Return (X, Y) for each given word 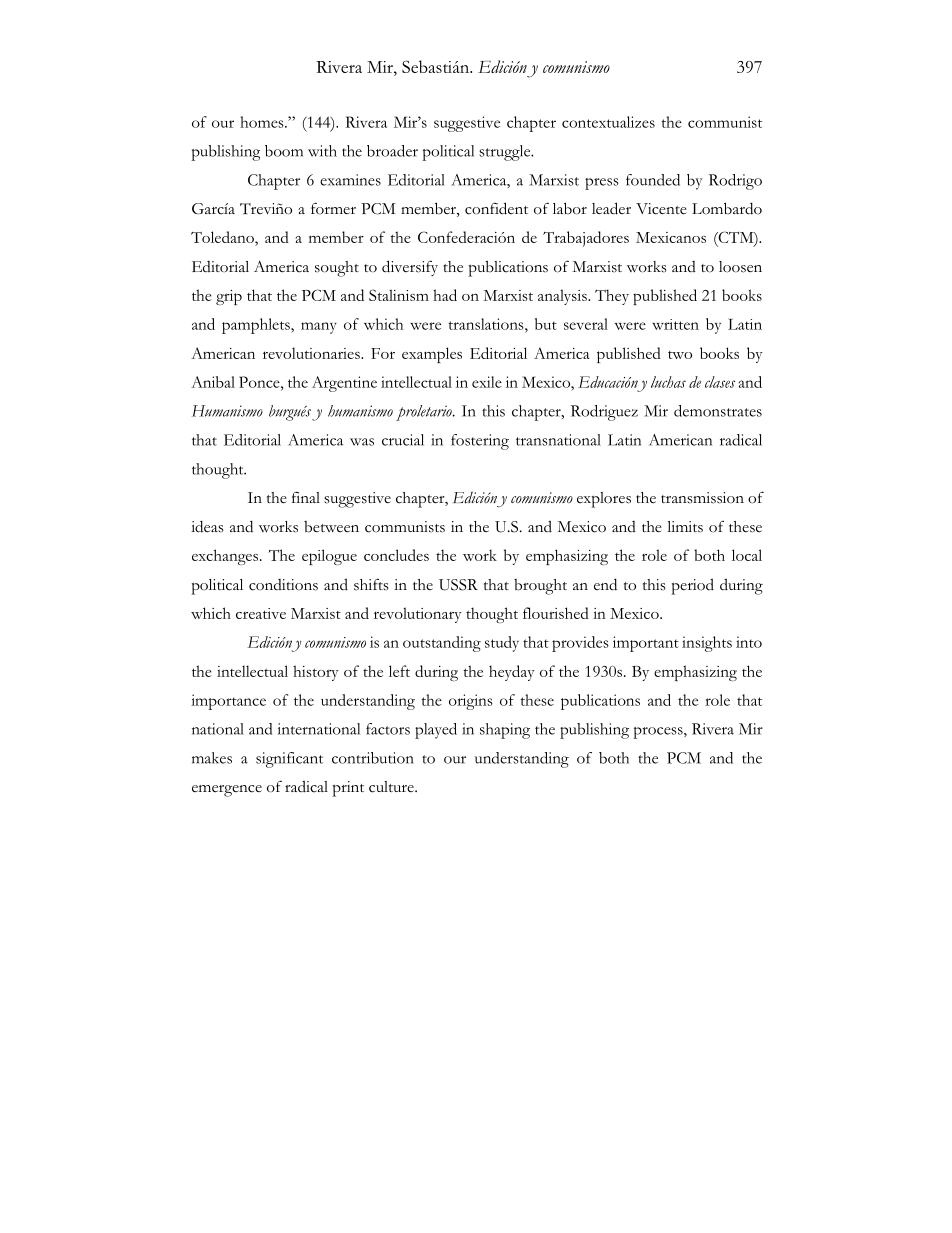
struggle (506, 153)
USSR (458, 585)
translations (487, 324)
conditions (283, 585)
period (692, 586)
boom (284, 151)
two (680, 355)
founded (653, 180)
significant (289, 760)
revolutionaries (312, 353)
